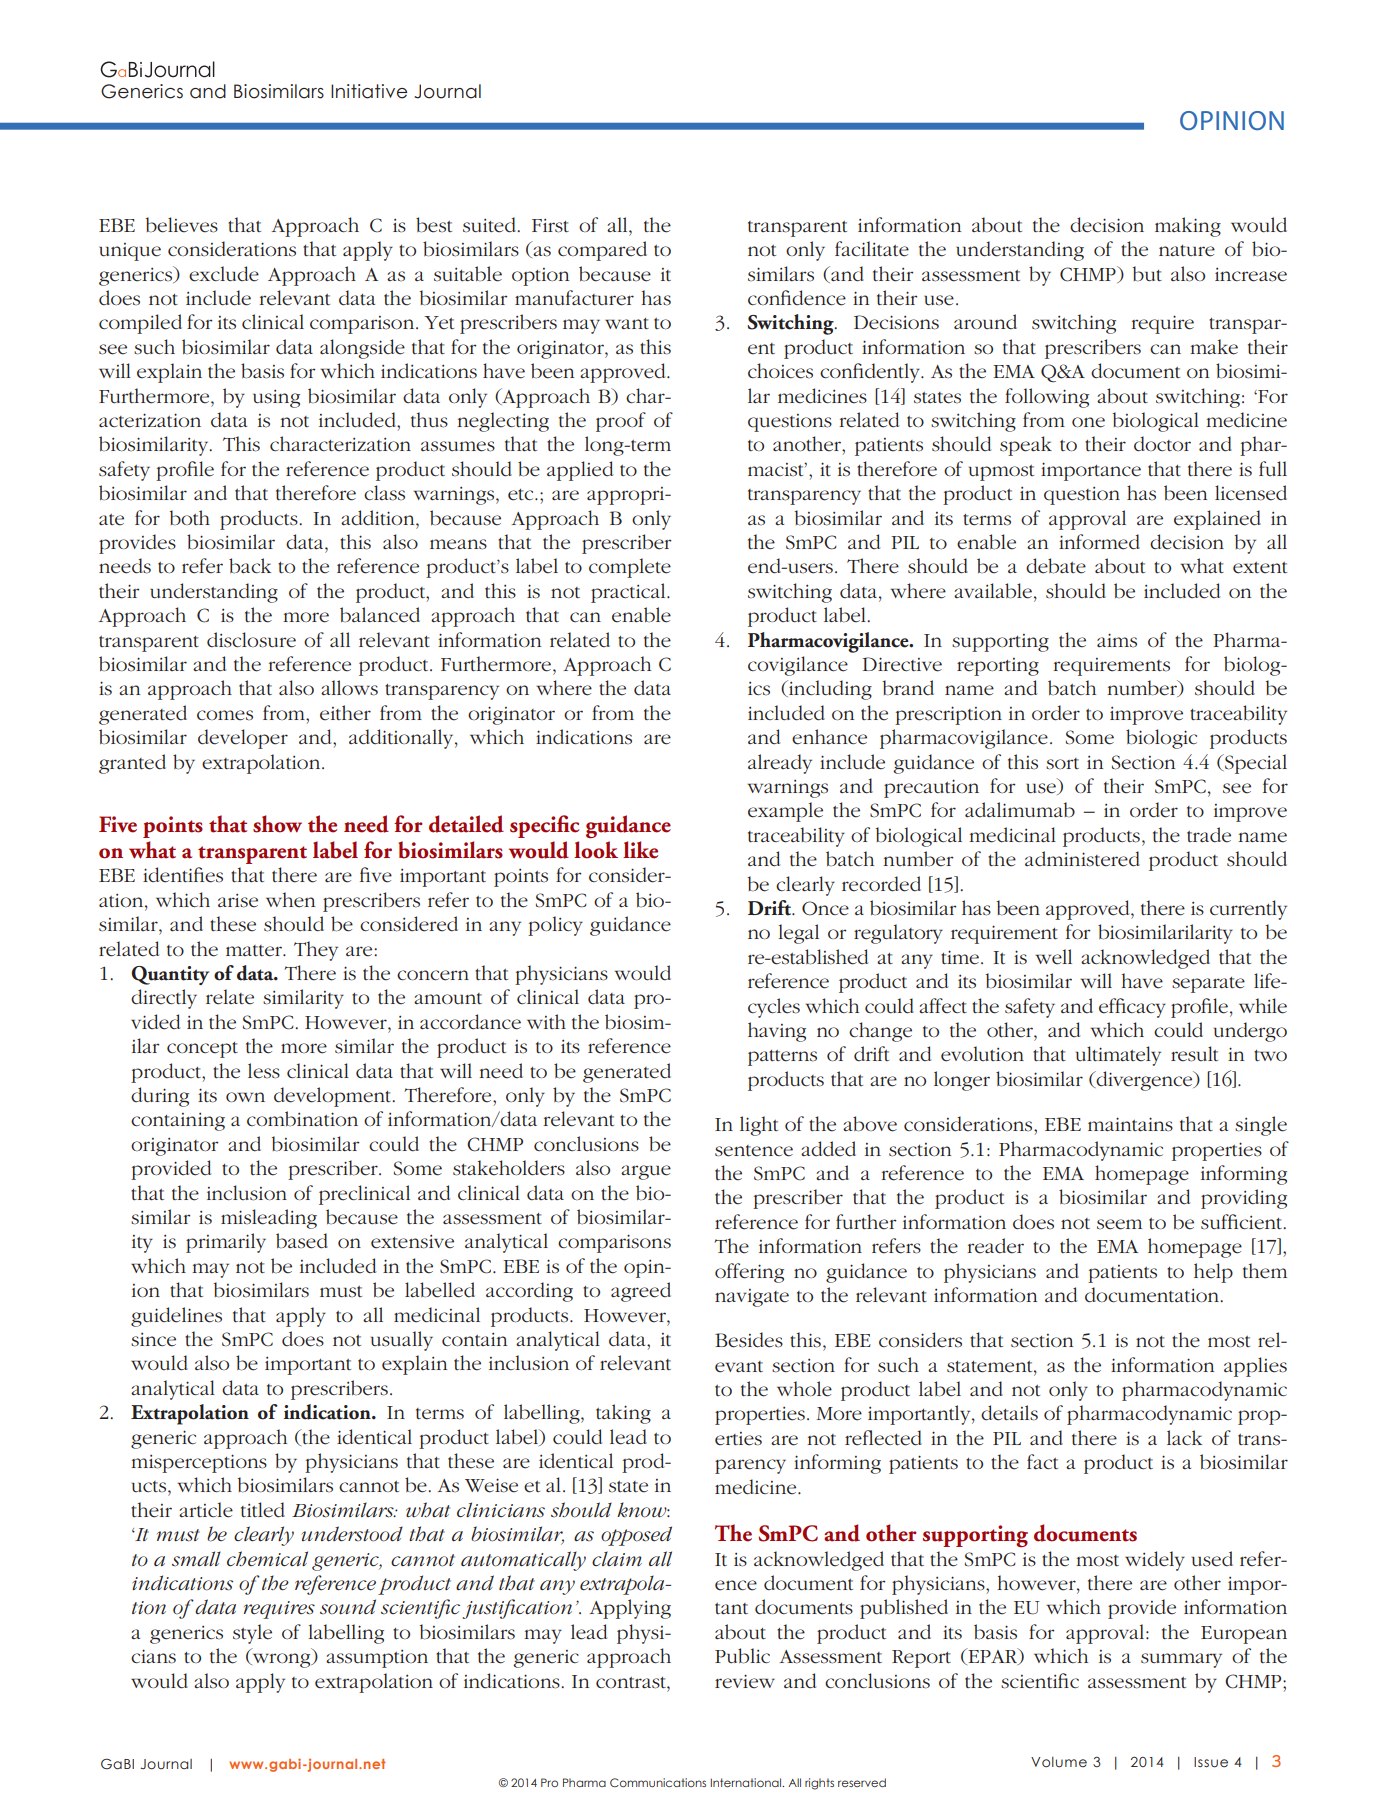  What do you see at coordinates (602, 251) in the page?
I see `compared` at bounding box center [602, 251].
